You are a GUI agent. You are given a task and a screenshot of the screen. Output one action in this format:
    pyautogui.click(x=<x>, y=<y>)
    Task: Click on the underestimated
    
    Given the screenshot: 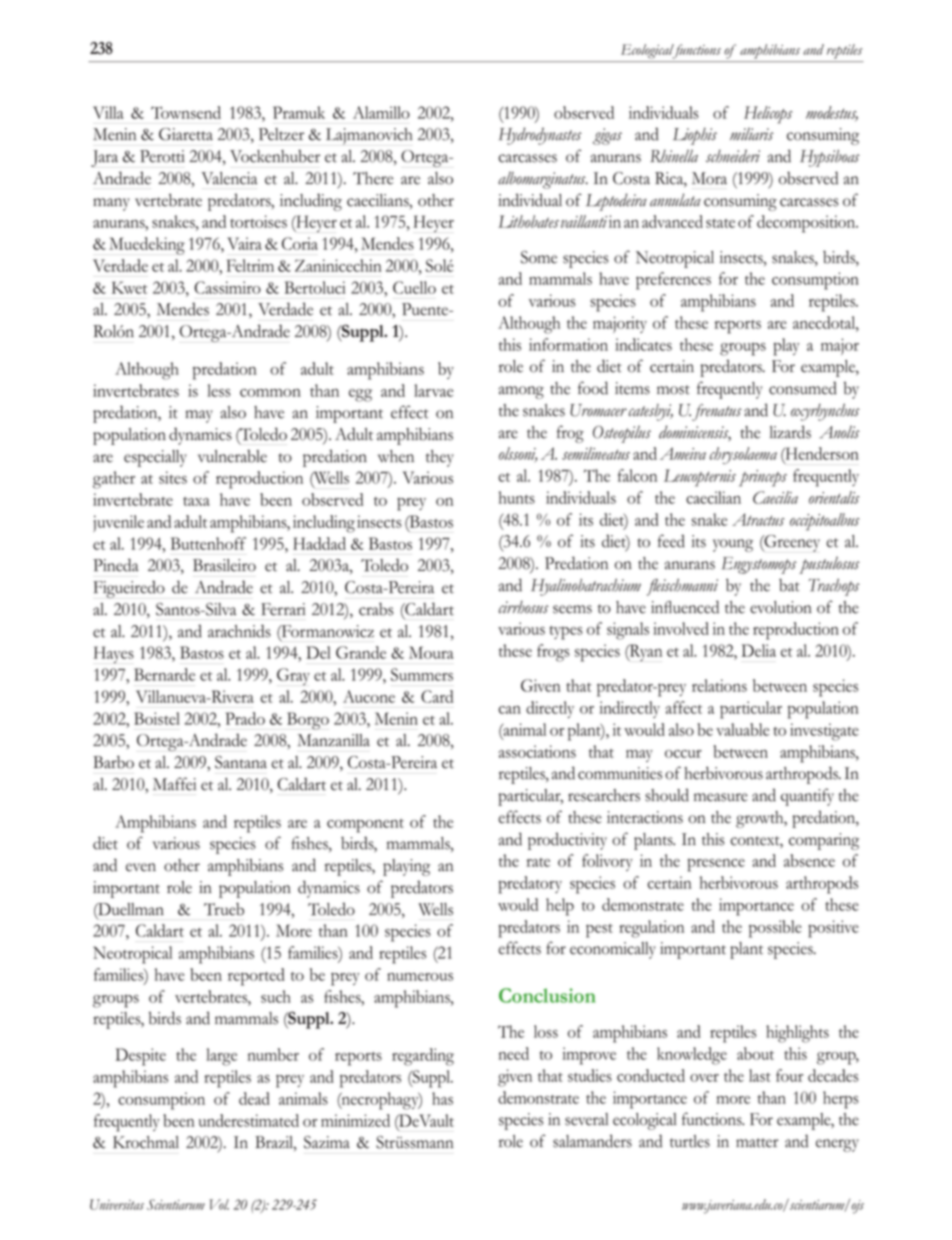 What is the action you would take?
    pyautogui.click(x=249, y=1120)
